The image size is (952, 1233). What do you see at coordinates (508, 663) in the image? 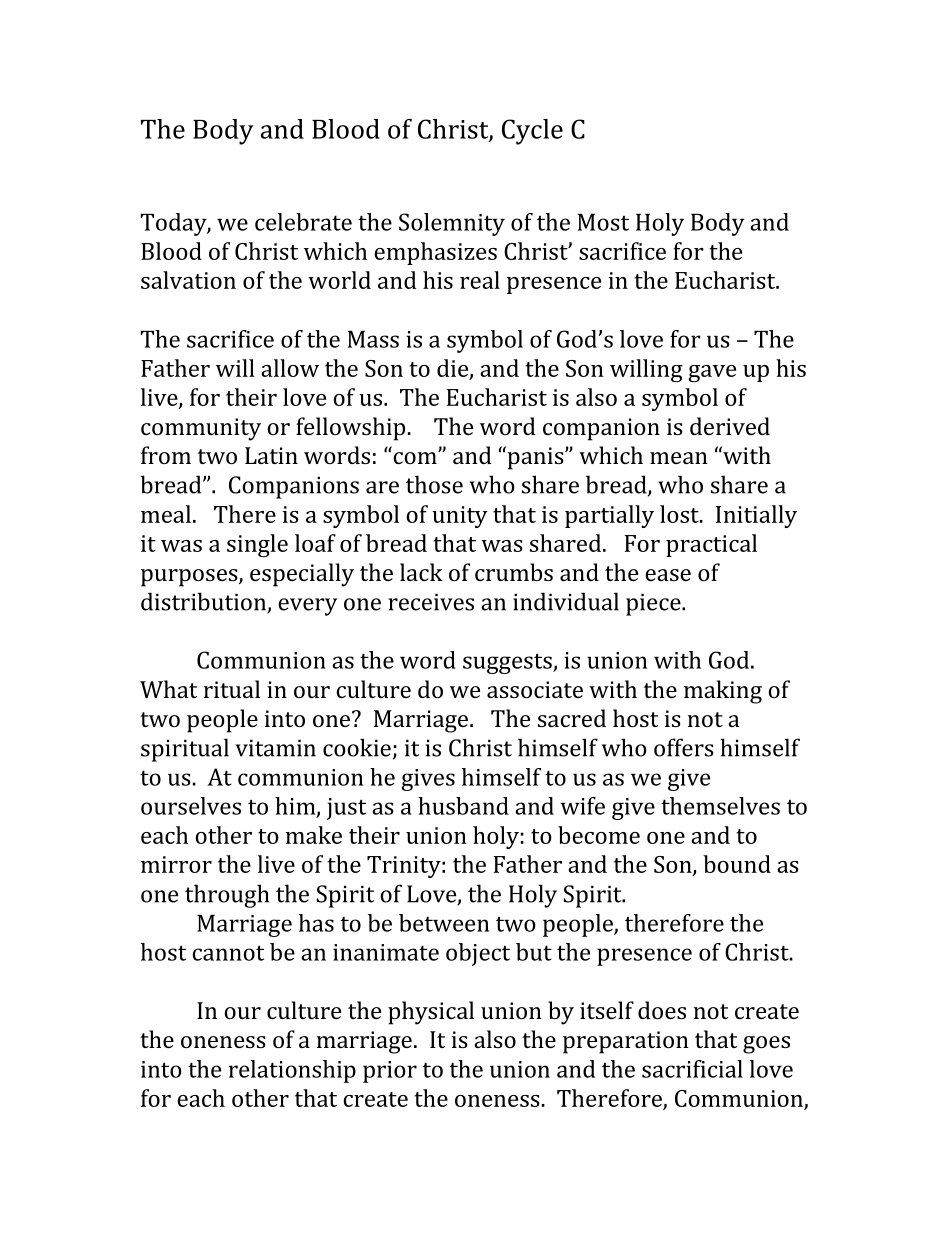
I see `suggests` at bounding box center [508, 663].
